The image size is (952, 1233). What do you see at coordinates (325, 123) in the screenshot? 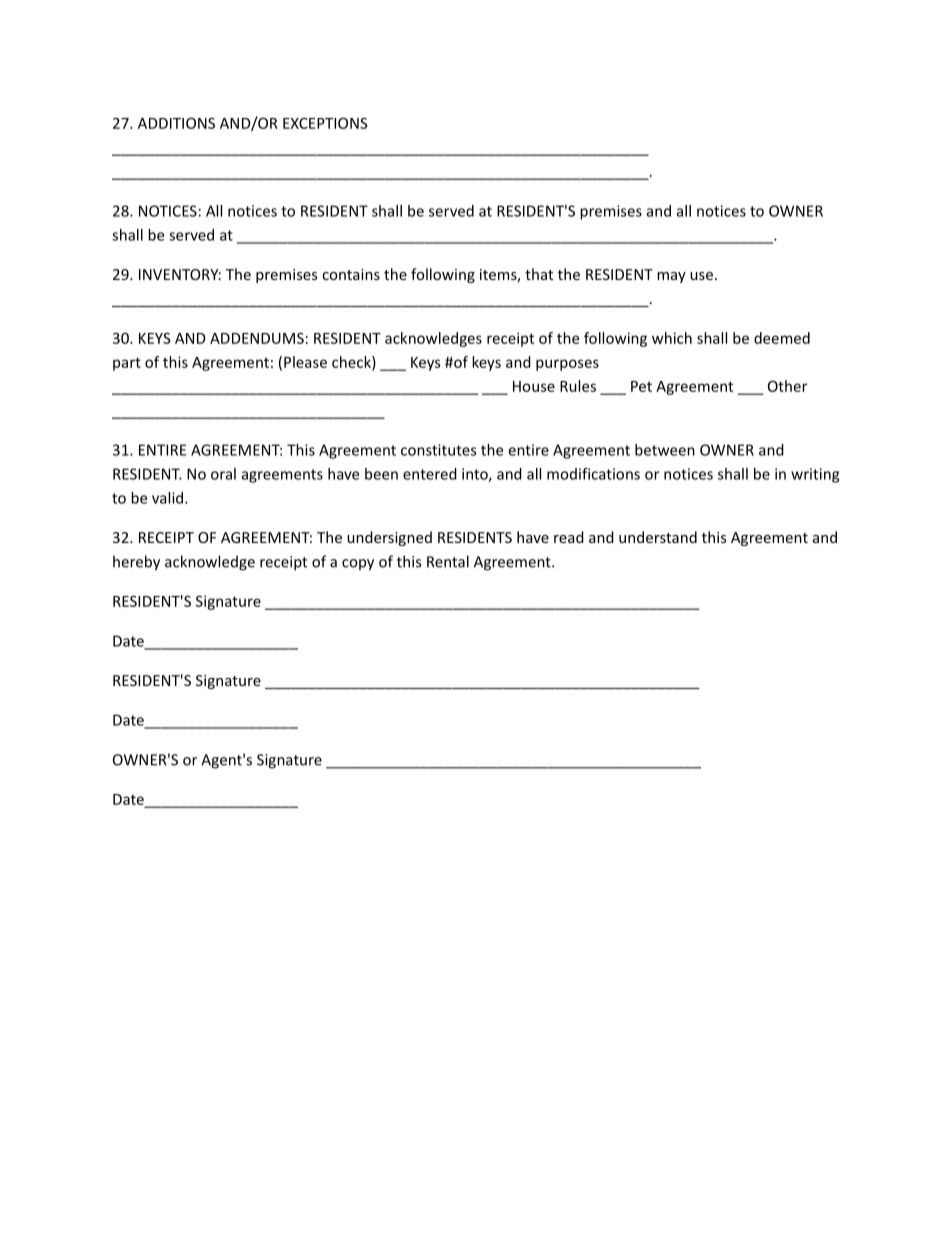
I see `EXCEPTIONS` at bounding box center [325, 123].
